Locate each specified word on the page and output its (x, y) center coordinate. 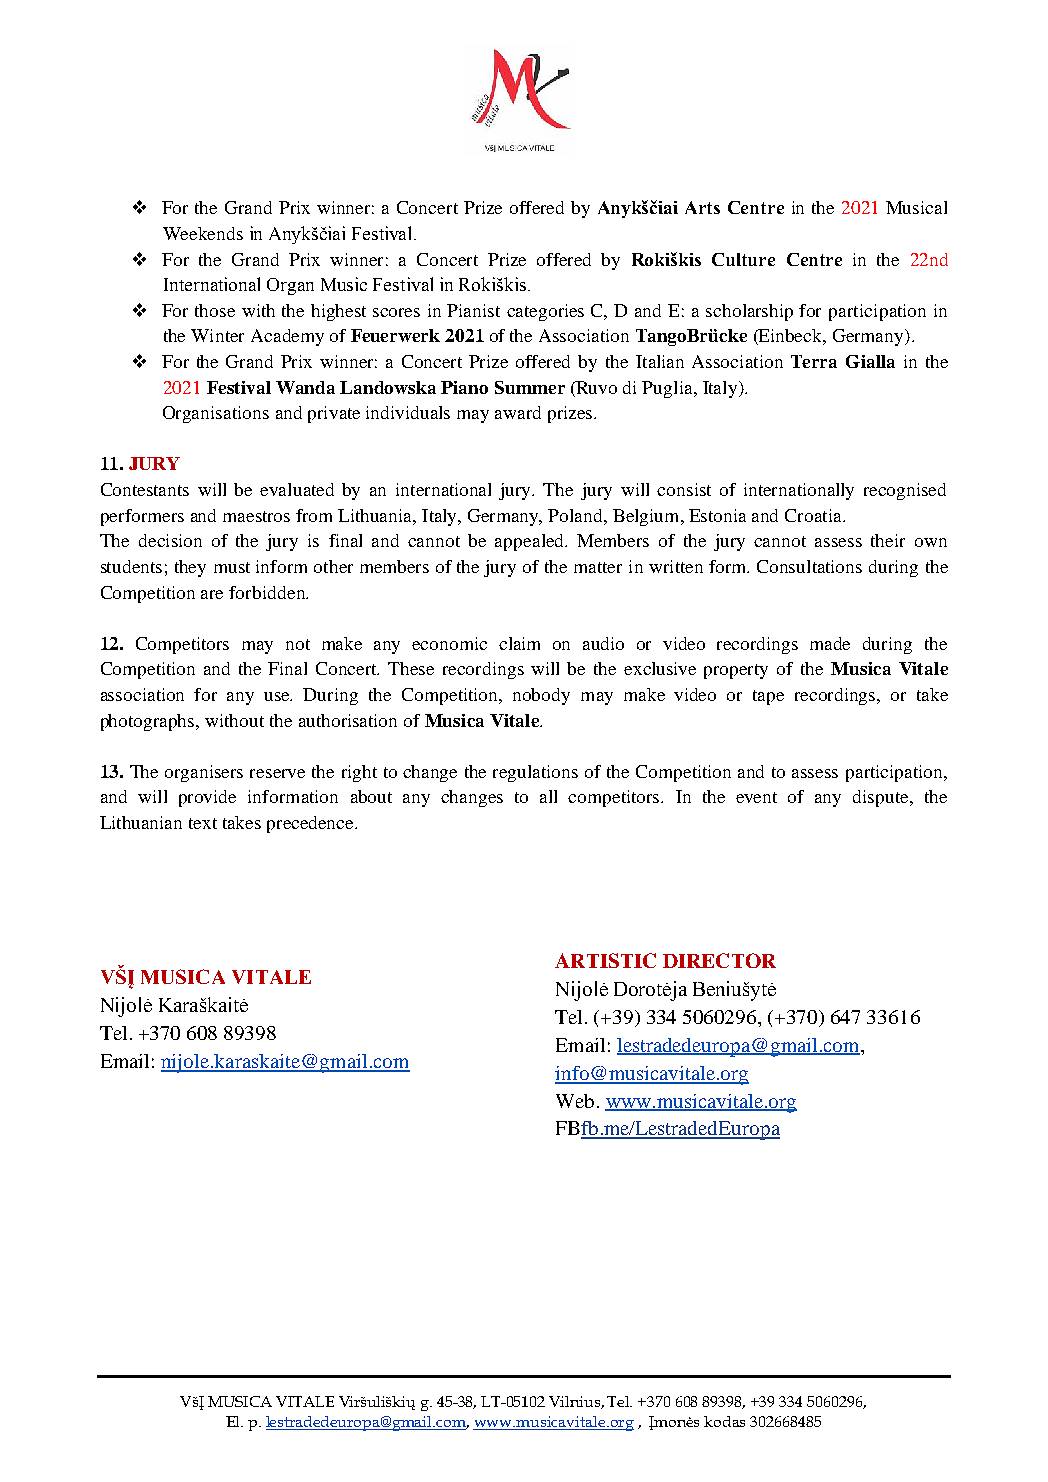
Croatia (814, 515)
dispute (882, 798)
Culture (743, 259)
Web (575, 1101)
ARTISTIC (605, 960)
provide (207, 798)
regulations (535, 773)
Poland (576, 515)
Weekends (203, 233)
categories (545, 312)
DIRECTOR (719, 960)
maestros (256, 516)
